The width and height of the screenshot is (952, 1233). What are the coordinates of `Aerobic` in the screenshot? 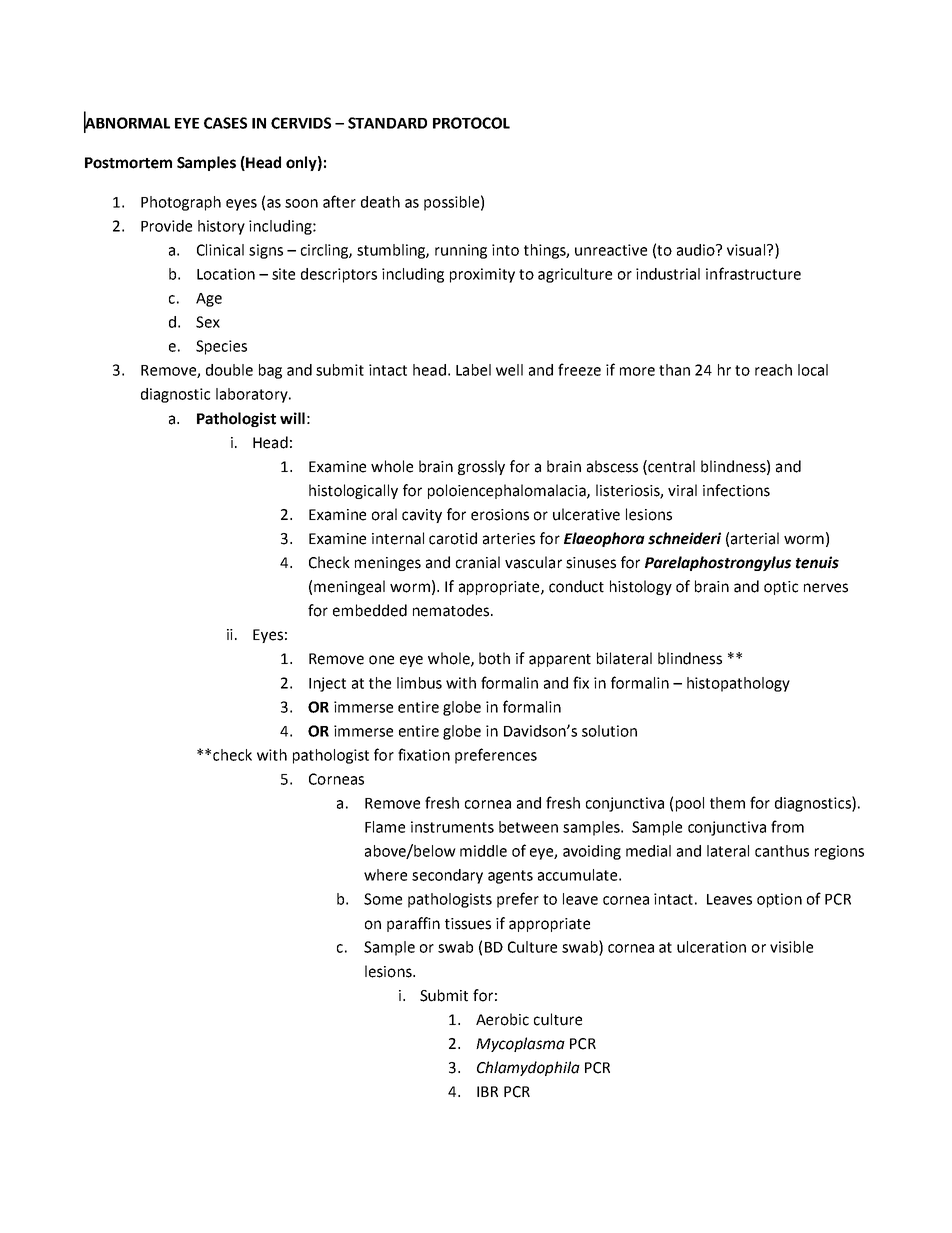 It's located at (502, 1019).
